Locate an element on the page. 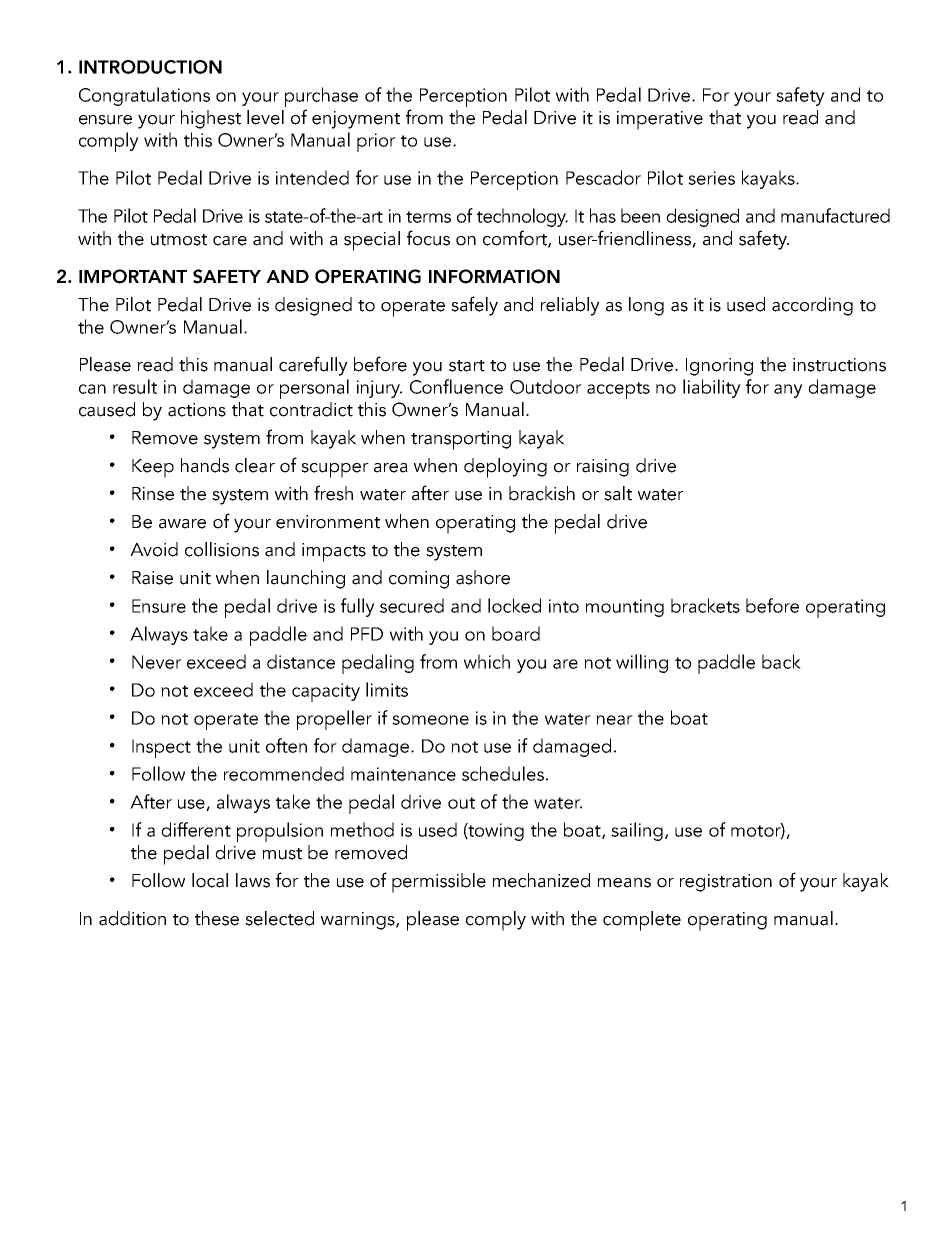 This document has width=952, height=1233. enjoyment is located at coordinates (356, 120).
